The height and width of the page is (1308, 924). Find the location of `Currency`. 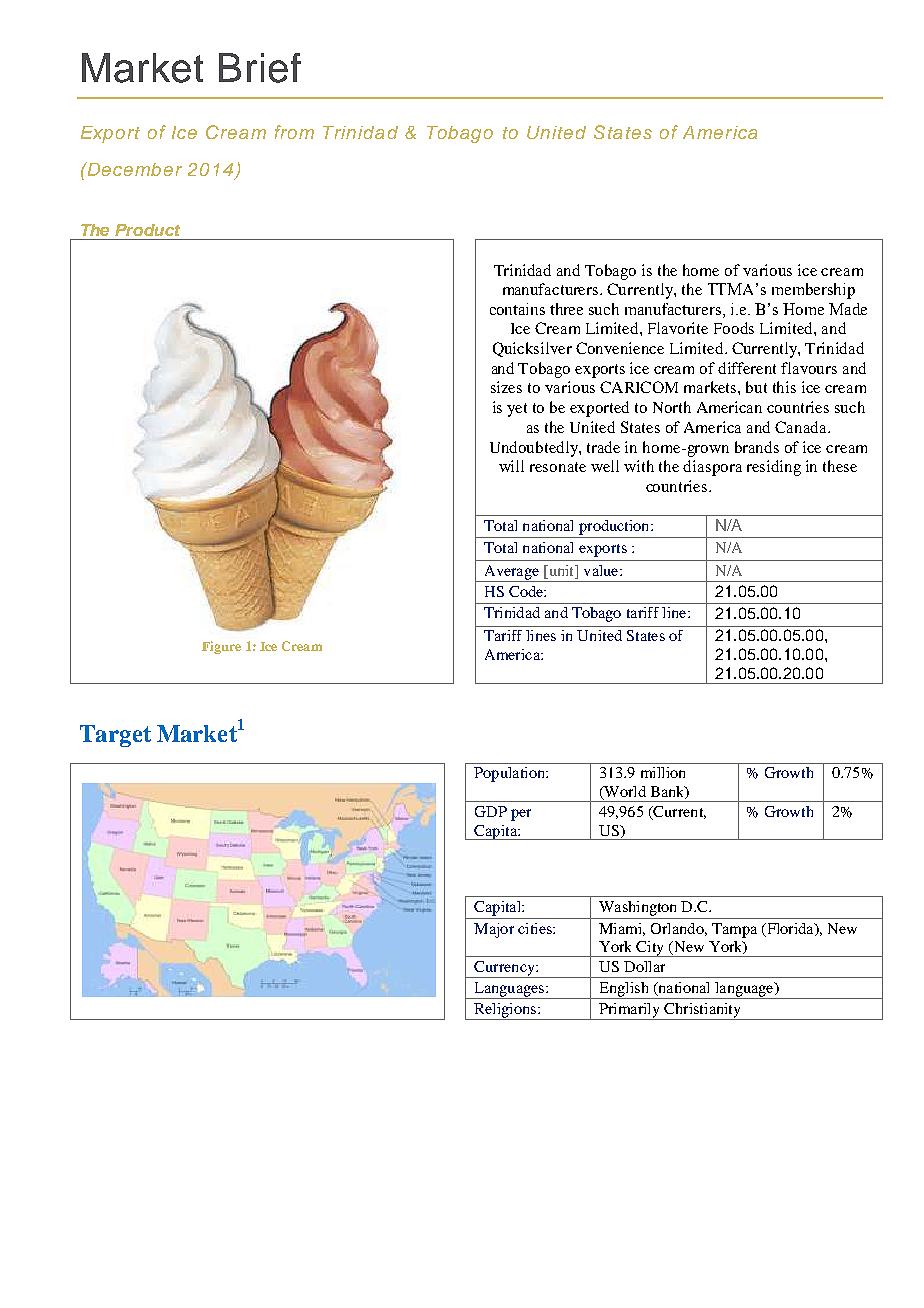

Currency is located at coordinates (504, 969).
